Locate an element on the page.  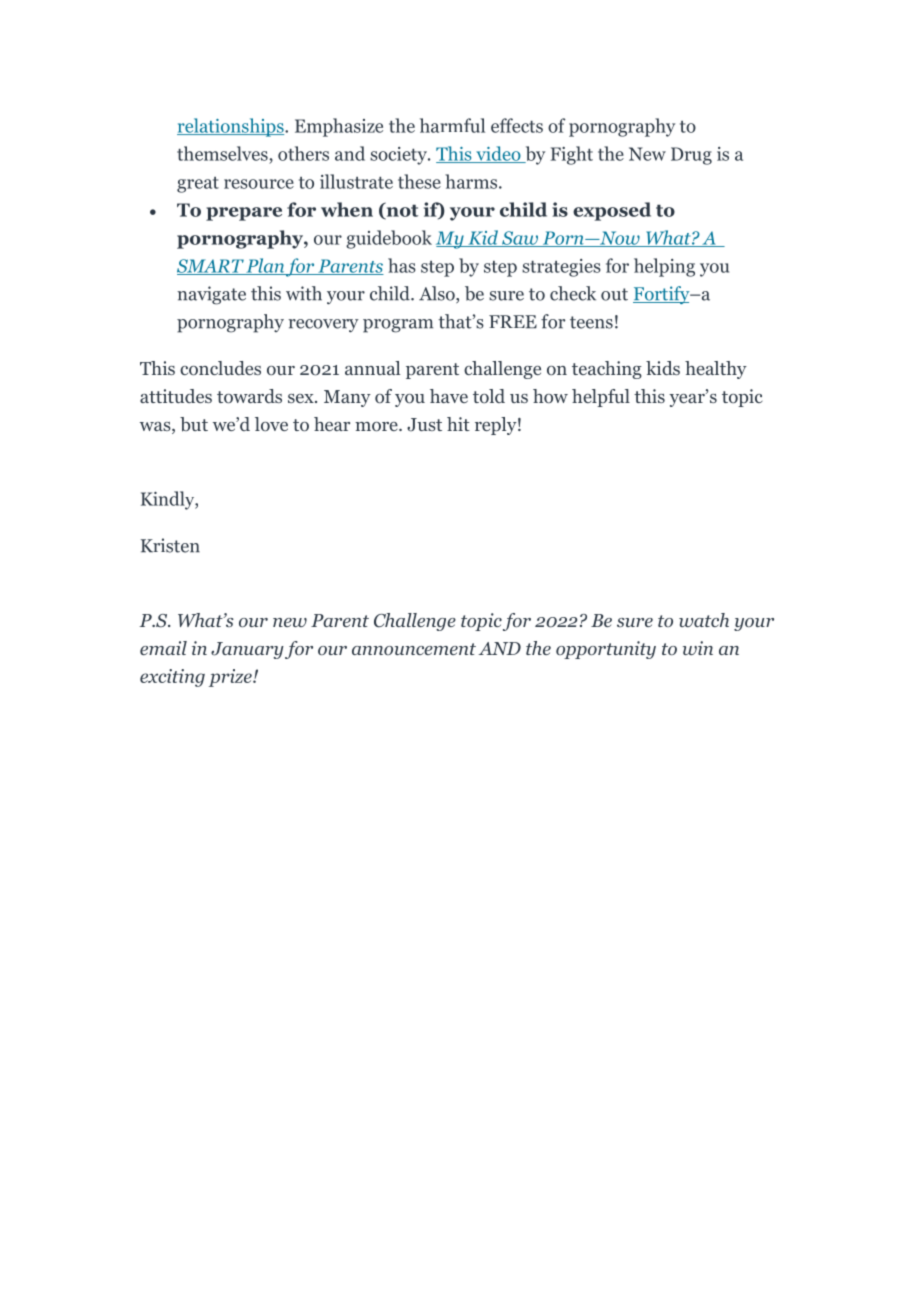
harmful is located at coordinates (452, 125).
